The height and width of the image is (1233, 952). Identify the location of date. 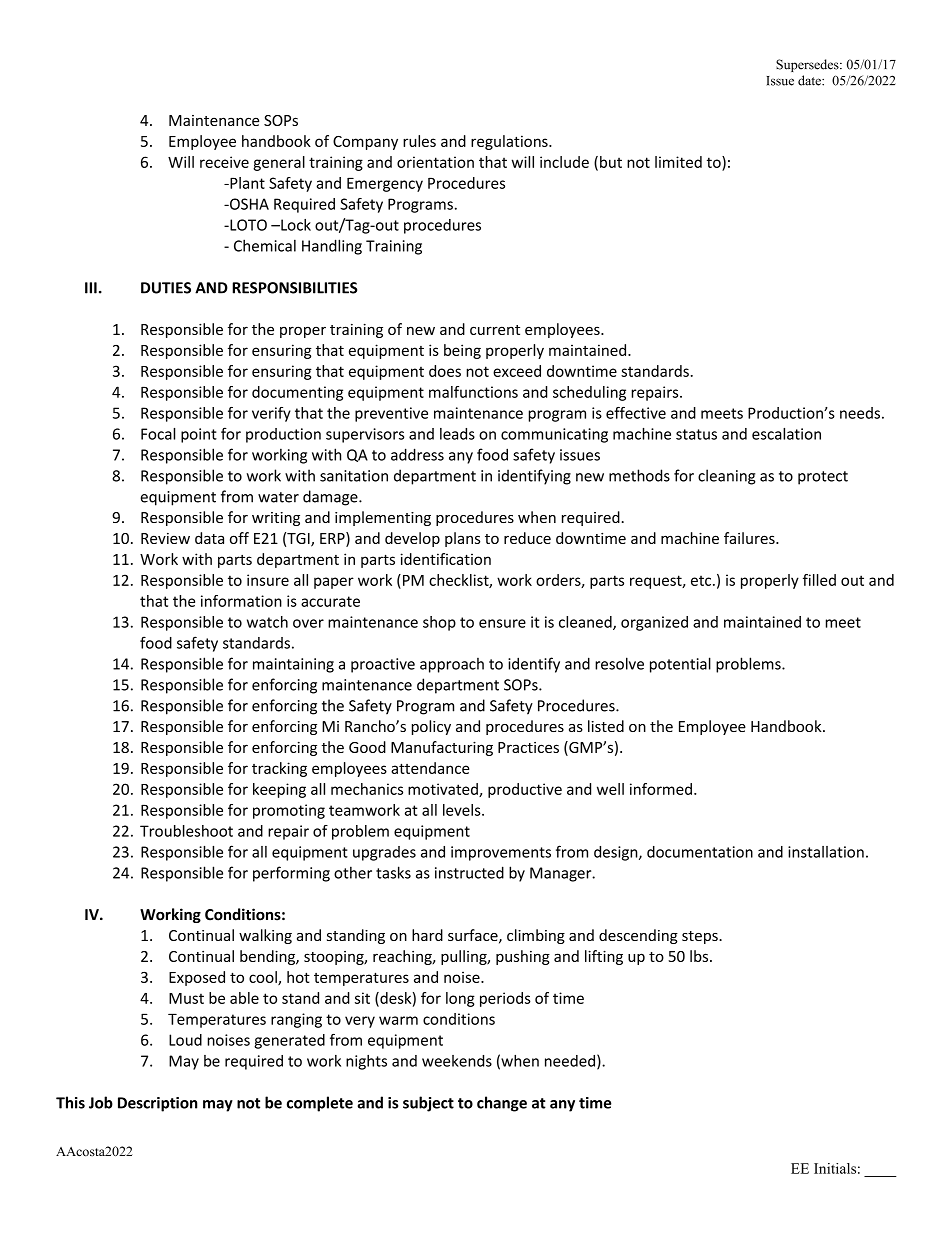
(810, 80).
